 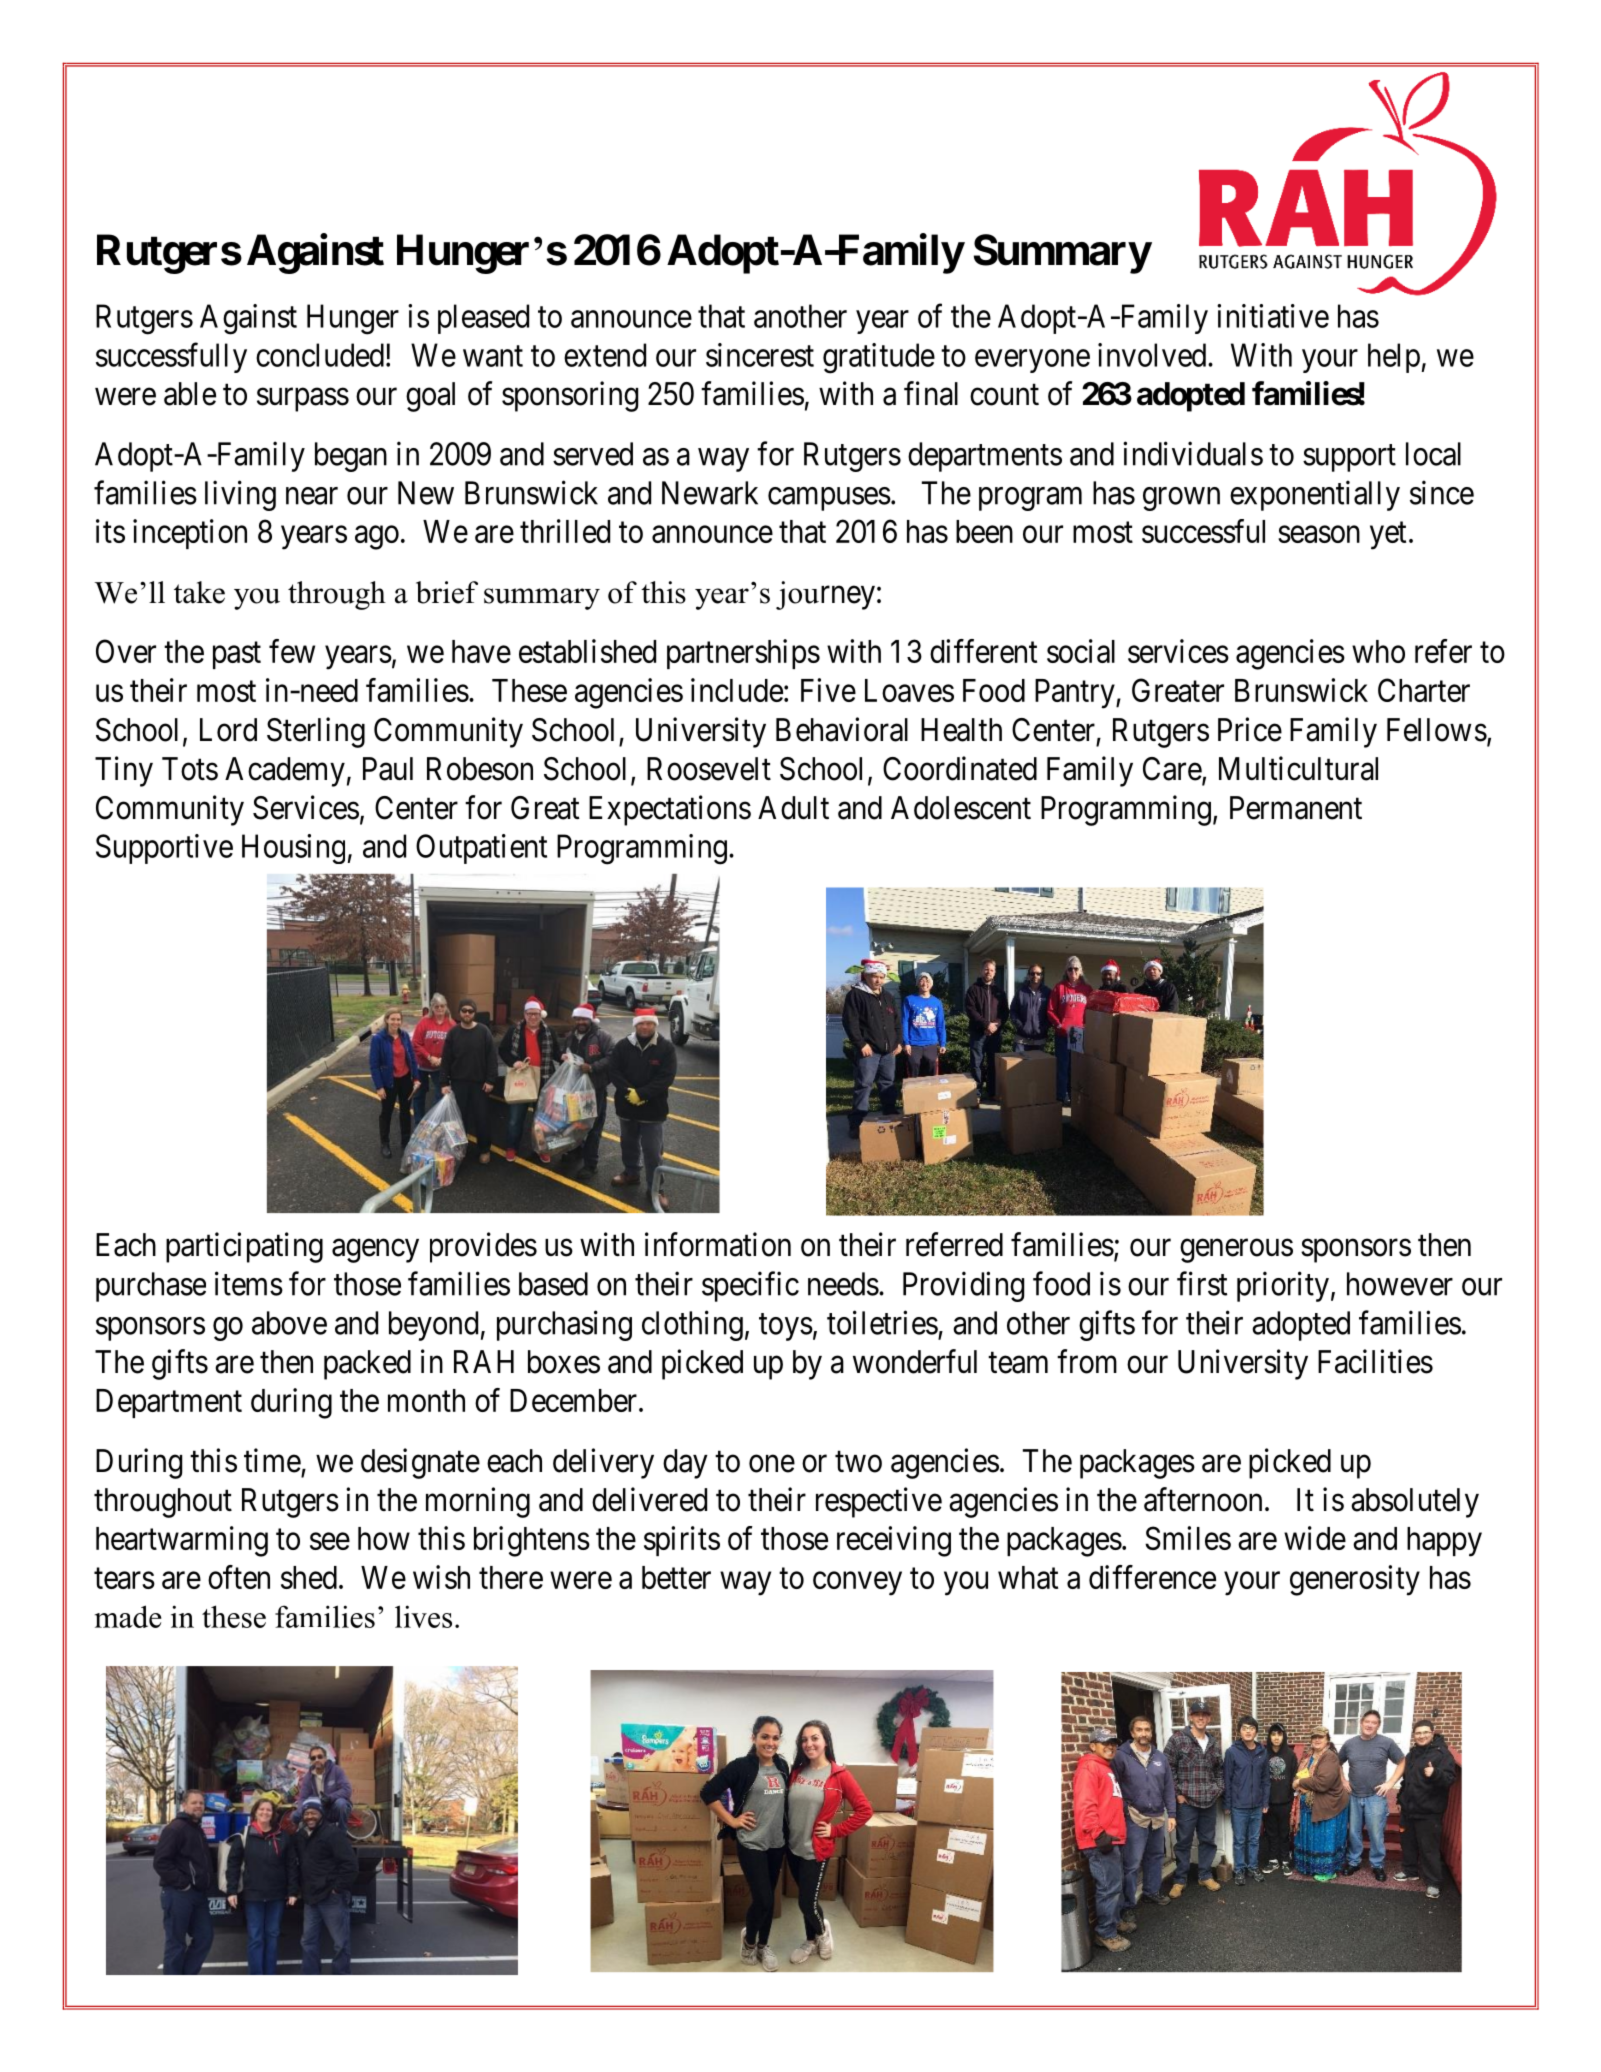 What do you see at coordinates (1296, 808) in the image?
I see `Permanent` at bounding box center [1296, 808].
